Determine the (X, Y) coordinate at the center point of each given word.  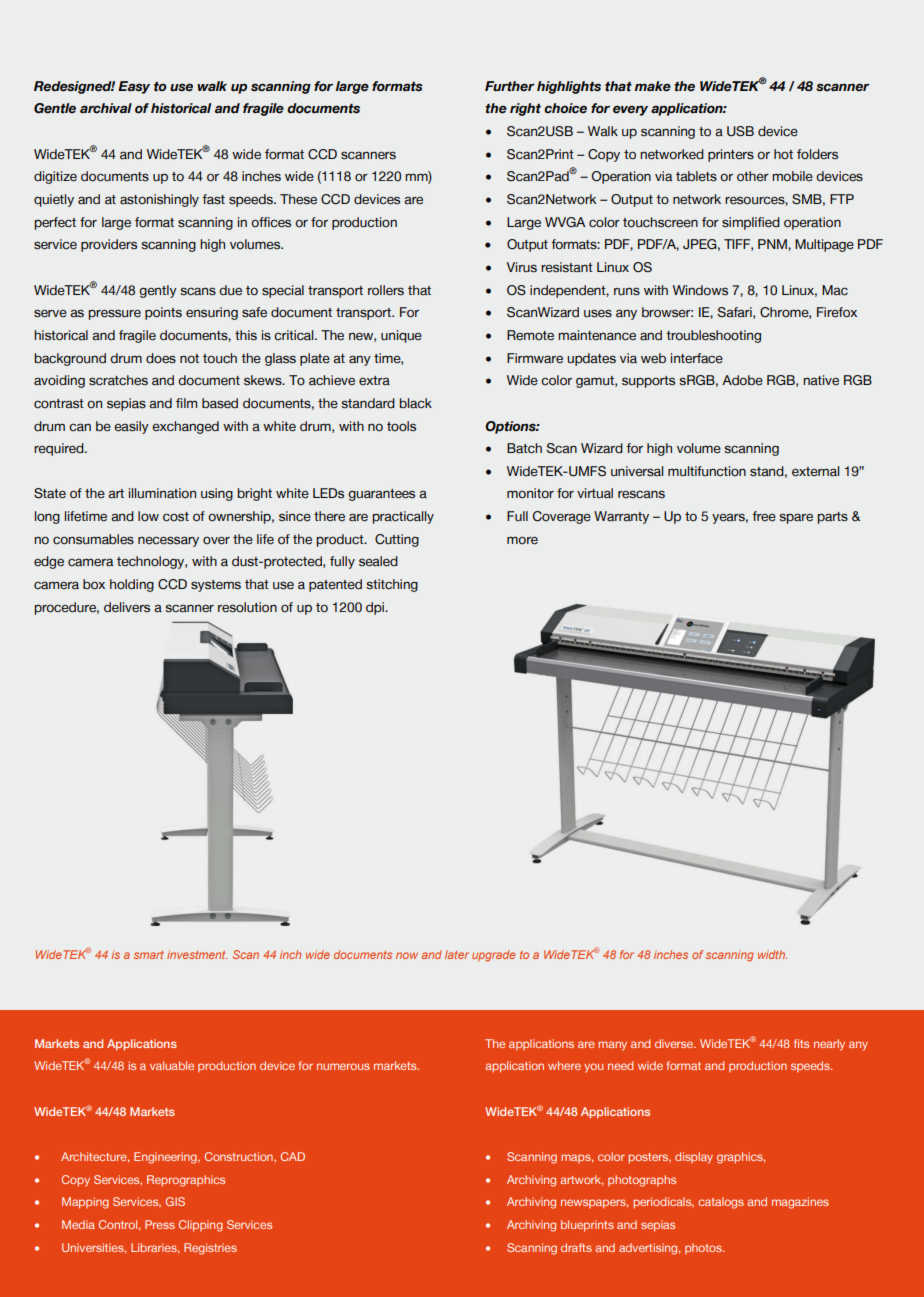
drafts (576, 1247)
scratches (118, 380)
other (753, 176)
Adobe (742, 380)
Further (509, 86)
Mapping (85, 1203)
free (764, 516)
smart (149, 955)
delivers (127, 607)
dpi (376, 608)
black (416, 403)
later (457, 954)
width (772, 954)
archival (106, 108)
